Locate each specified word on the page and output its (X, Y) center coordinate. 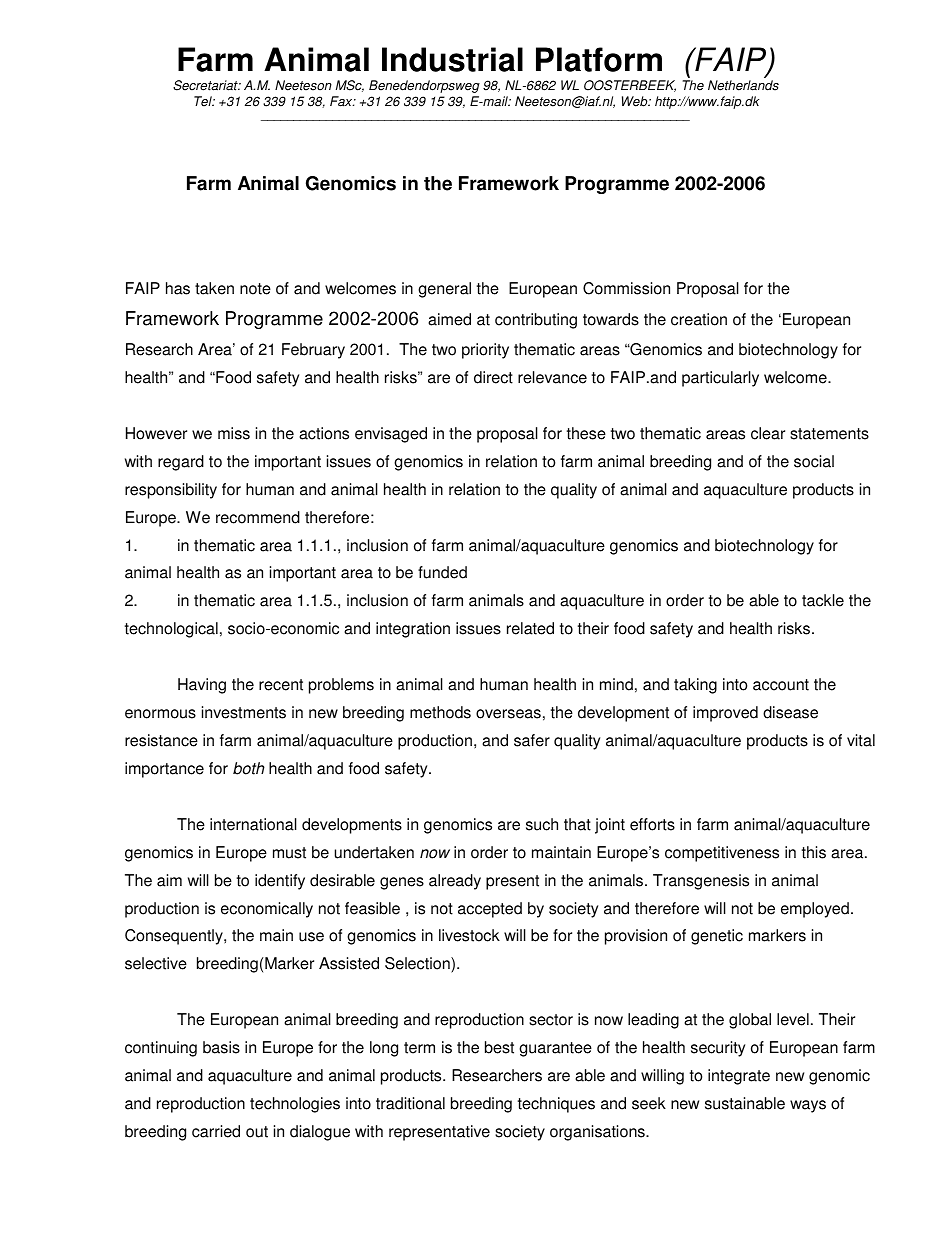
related (530, 628)
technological (171, 630)
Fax (342, 101)
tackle (823, 600)
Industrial (452, 59)
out (257, 1132)
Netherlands (743, 85)
